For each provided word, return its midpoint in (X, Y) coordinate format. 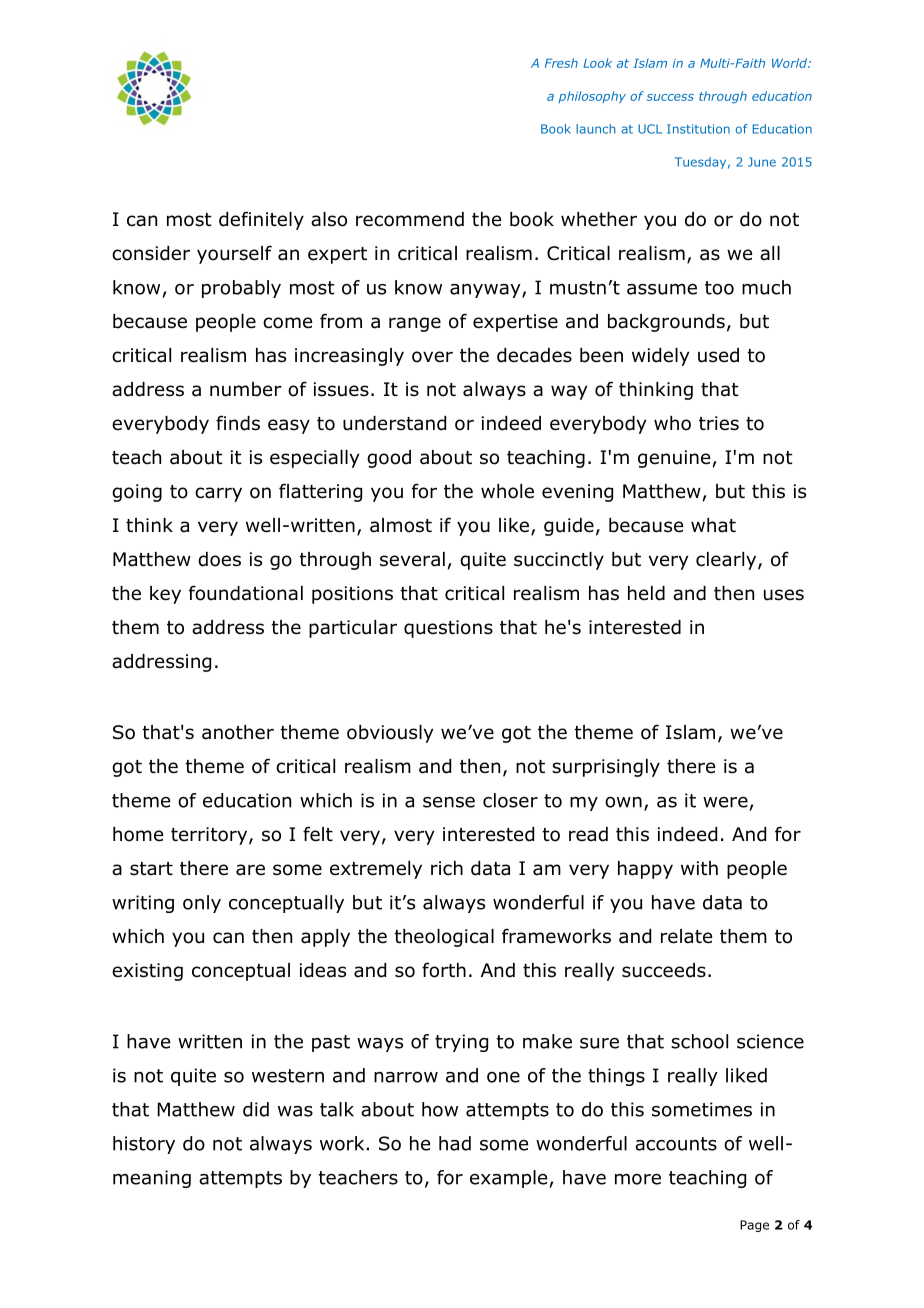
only (202, 904)
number (246, 389)
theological (444, 938)
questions (448, 629)
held (646, 593)
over (432, 357)
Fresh (561, 63)
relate (686, 936)
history (144, 1145)
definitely (261, 220)
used (718, 355)
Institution (698, 129)
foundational (246, 593)
